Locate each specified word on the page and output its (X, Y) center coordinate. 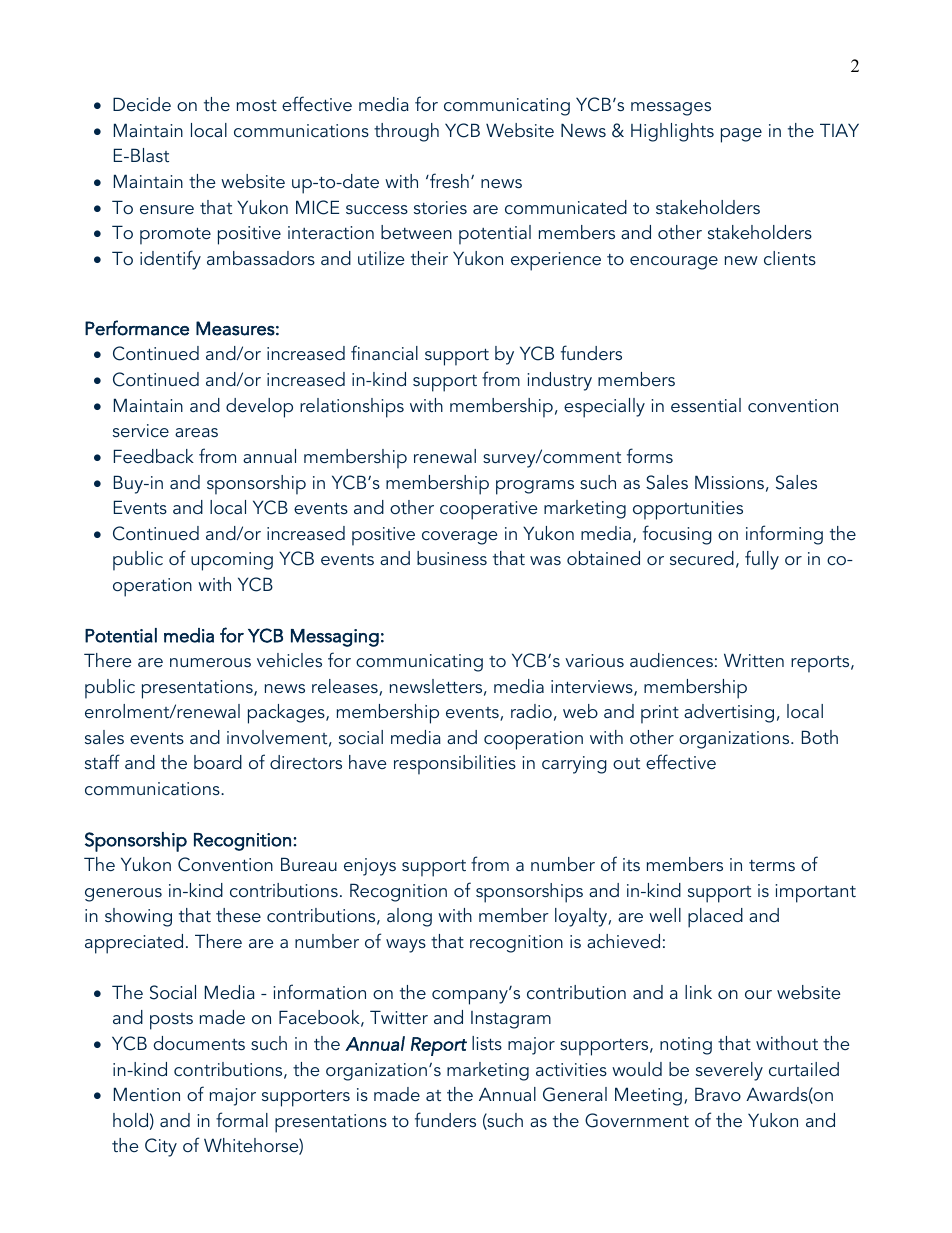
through (406, 132)
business (452, 558)
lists (487, 1043)
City (161, 1147)
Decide (142, 104)
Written (754, 660)
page (741, 135)
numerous (210, 662)
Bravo (718, 1094)
